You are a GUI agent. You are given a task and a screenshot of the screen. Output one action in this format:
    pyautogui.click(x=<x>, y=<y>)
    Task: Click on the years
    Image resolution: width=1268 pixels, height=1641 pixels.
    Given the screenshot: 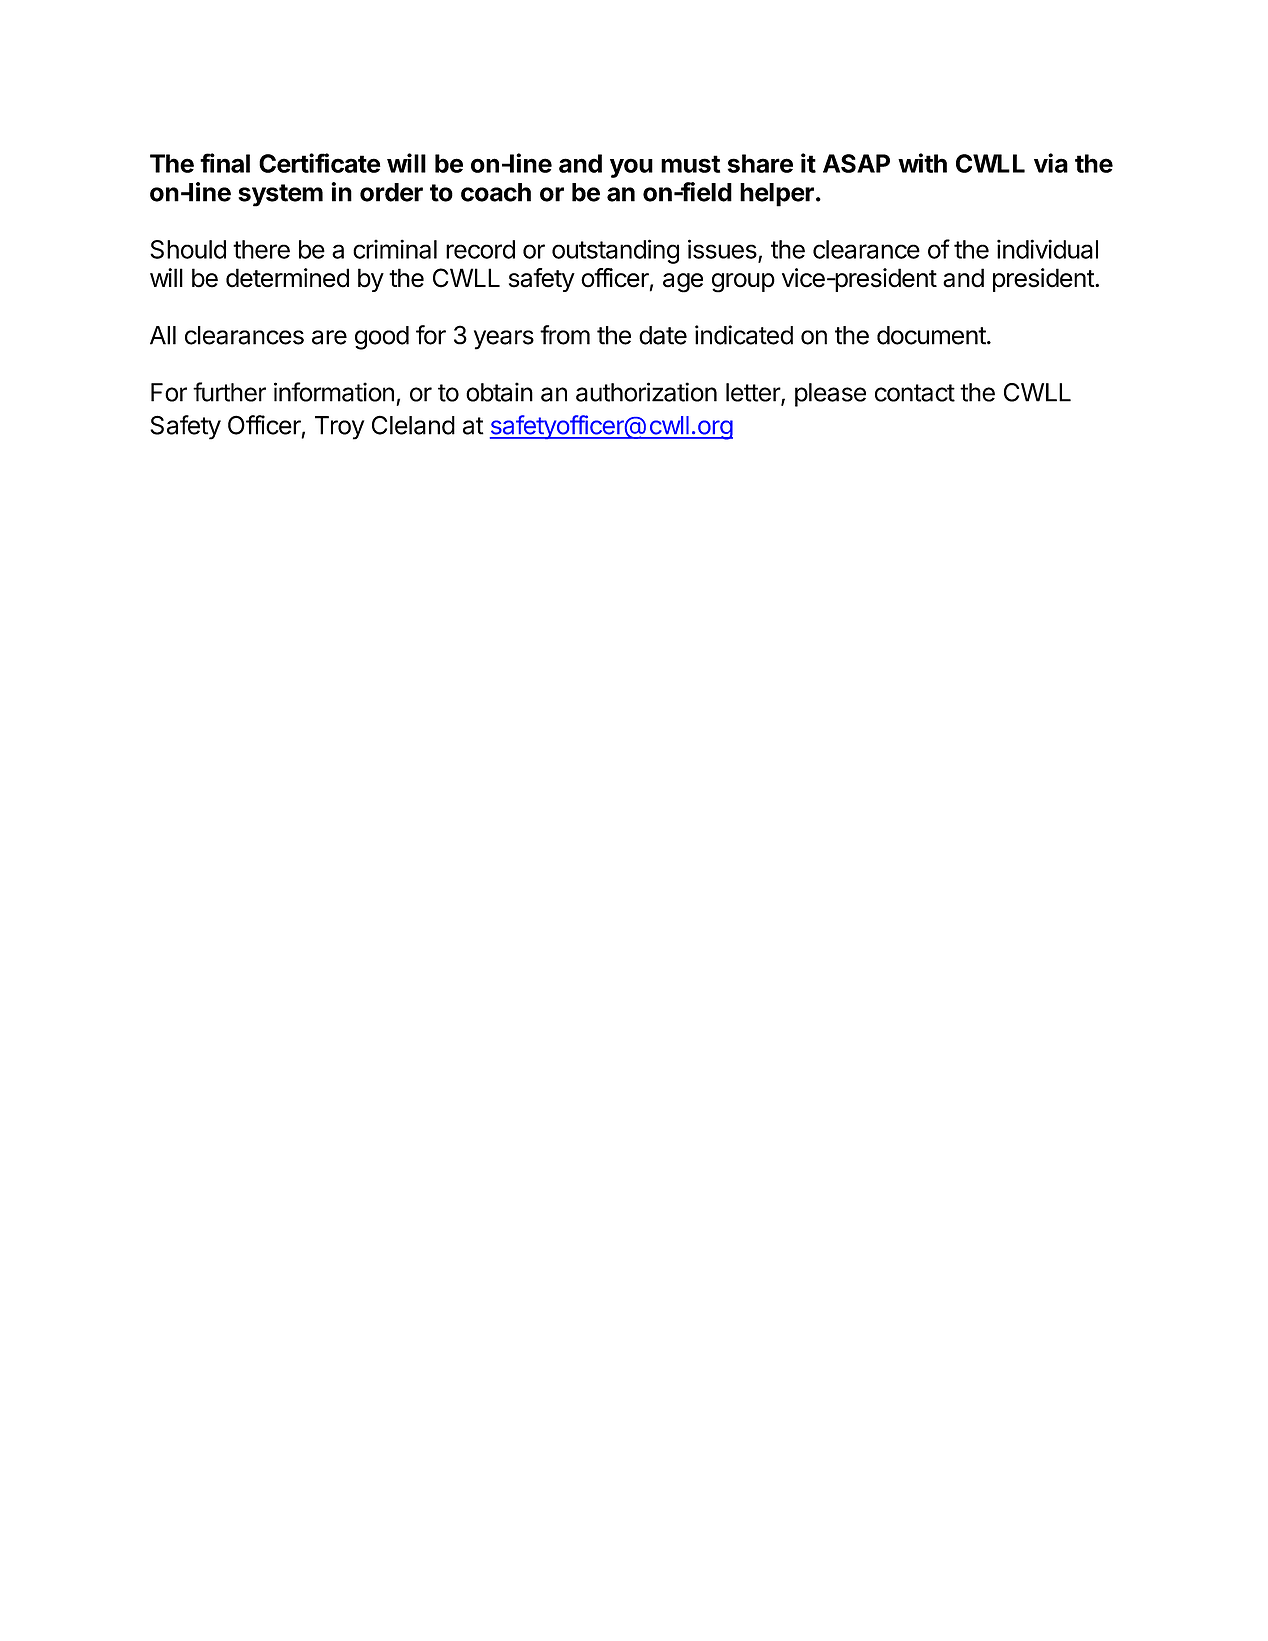 What is the action you would take?
    pyautogui.click(x=504, y=340)
